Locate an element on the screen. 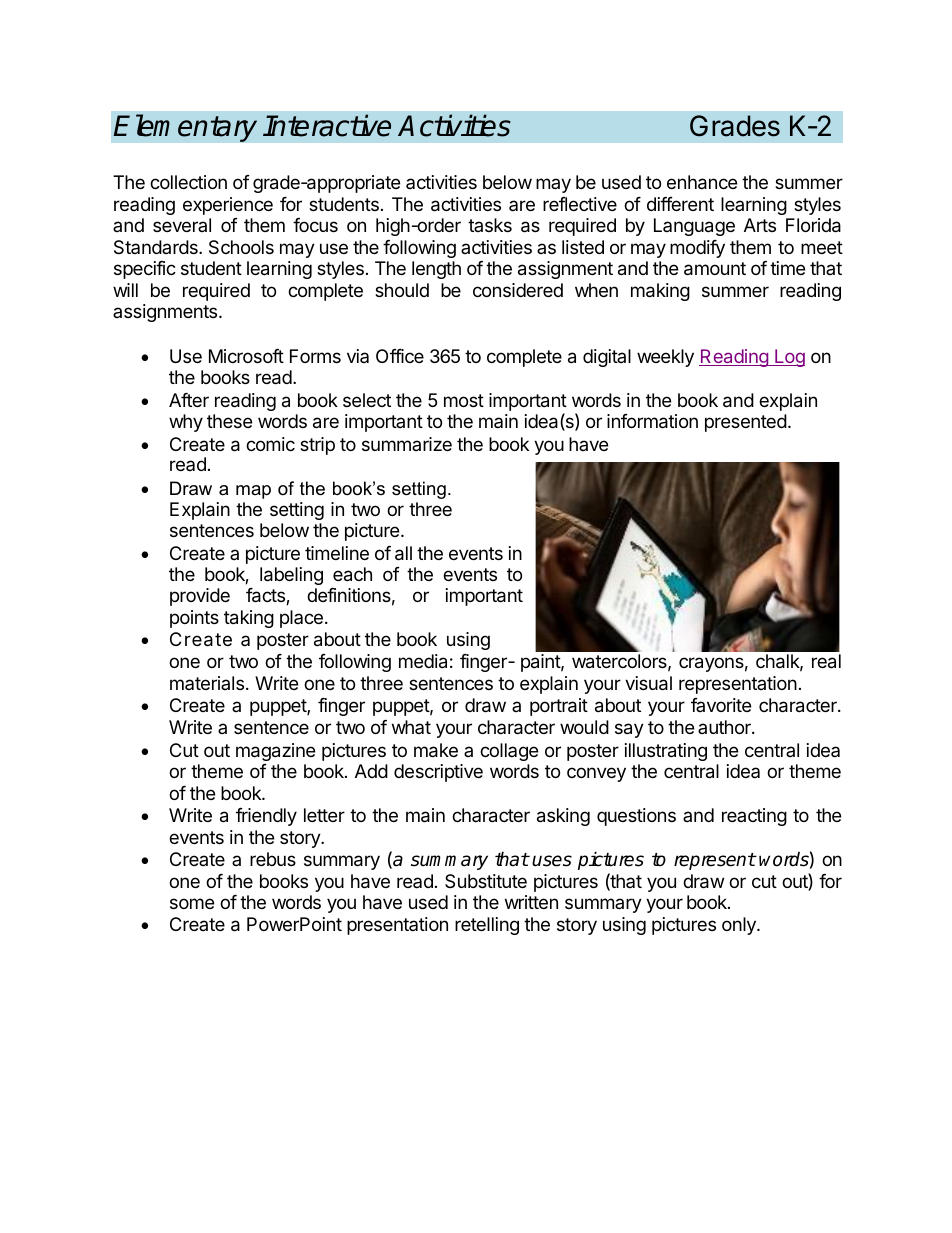 This screenshot has height=1233, width=952. Microsoft is located at coordinates (246, 356).
